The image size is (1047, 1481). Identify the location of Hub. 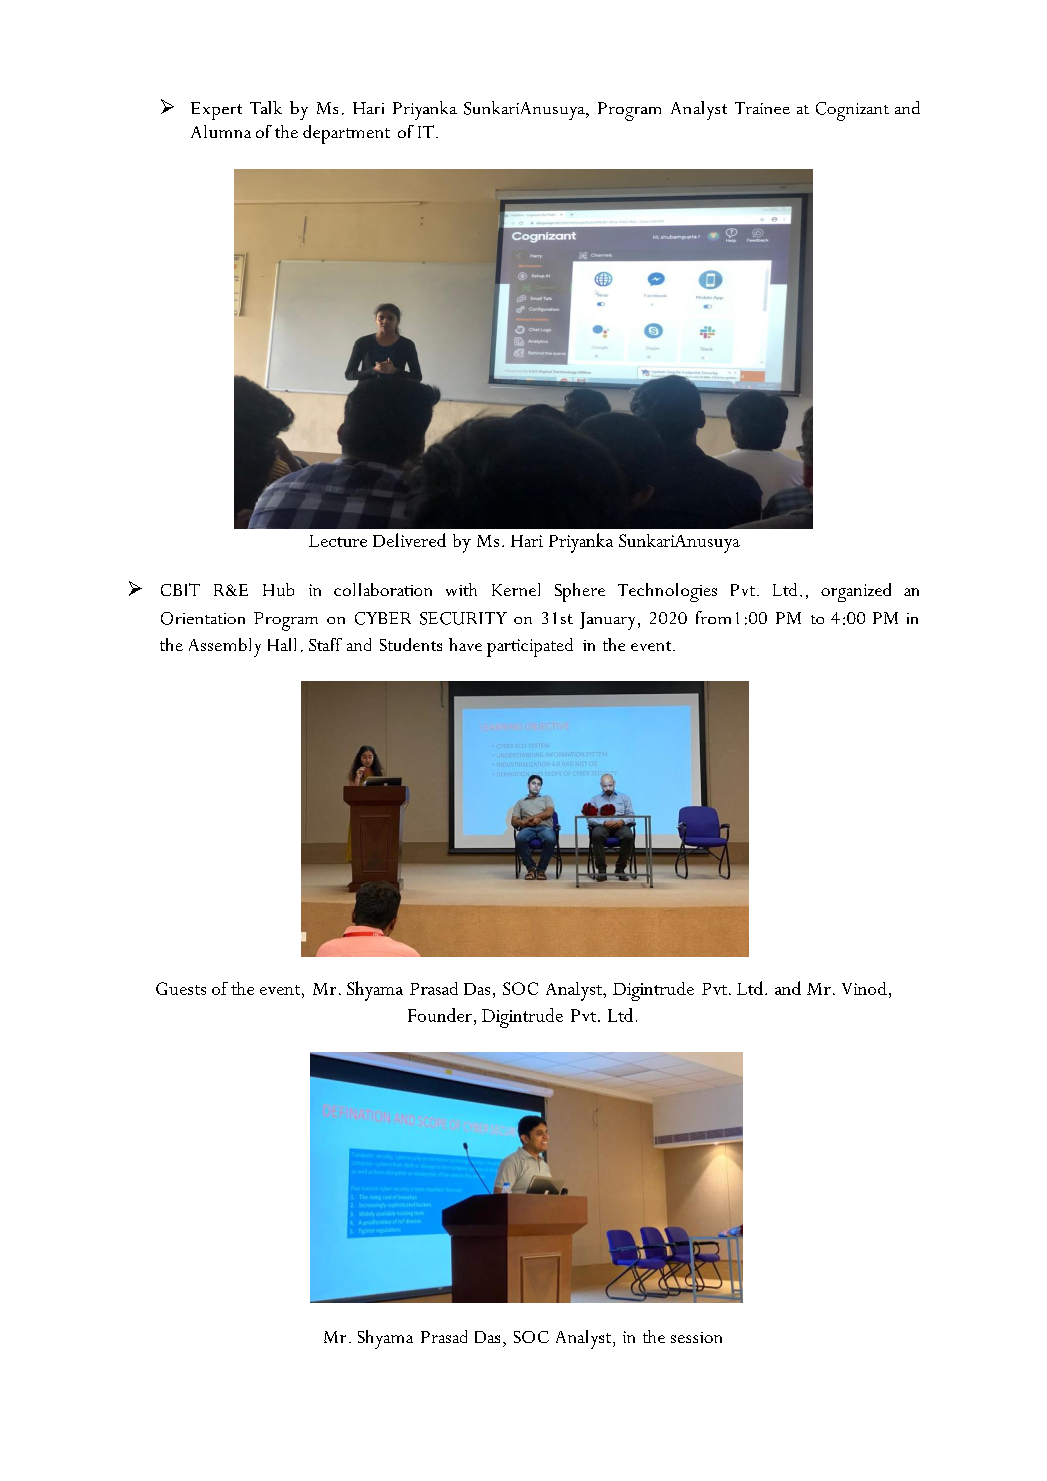
(278, 589).
